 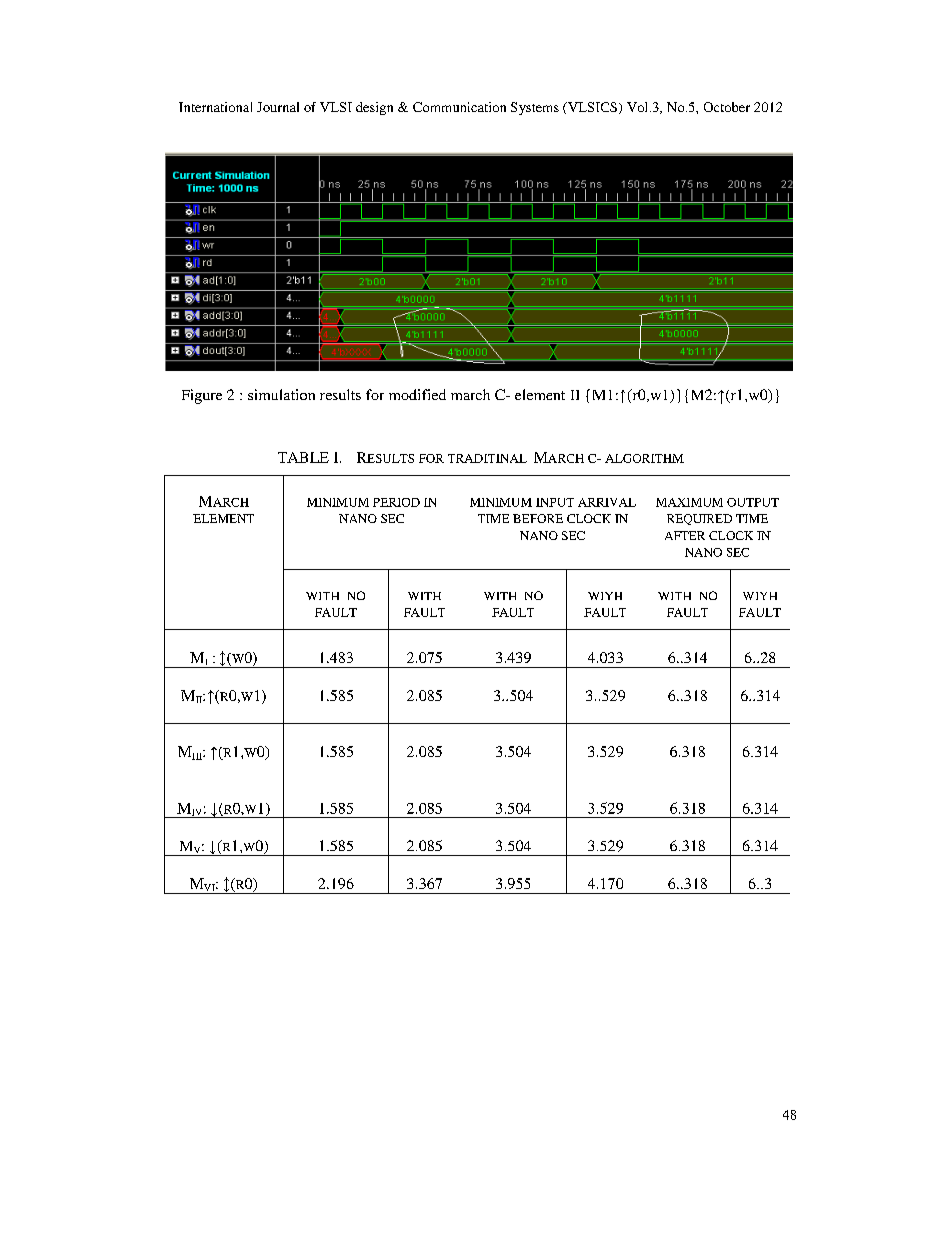 What do you see at coordinates (281, 394) in the page?
I see `simulation` at bounding box center [281, 394].
